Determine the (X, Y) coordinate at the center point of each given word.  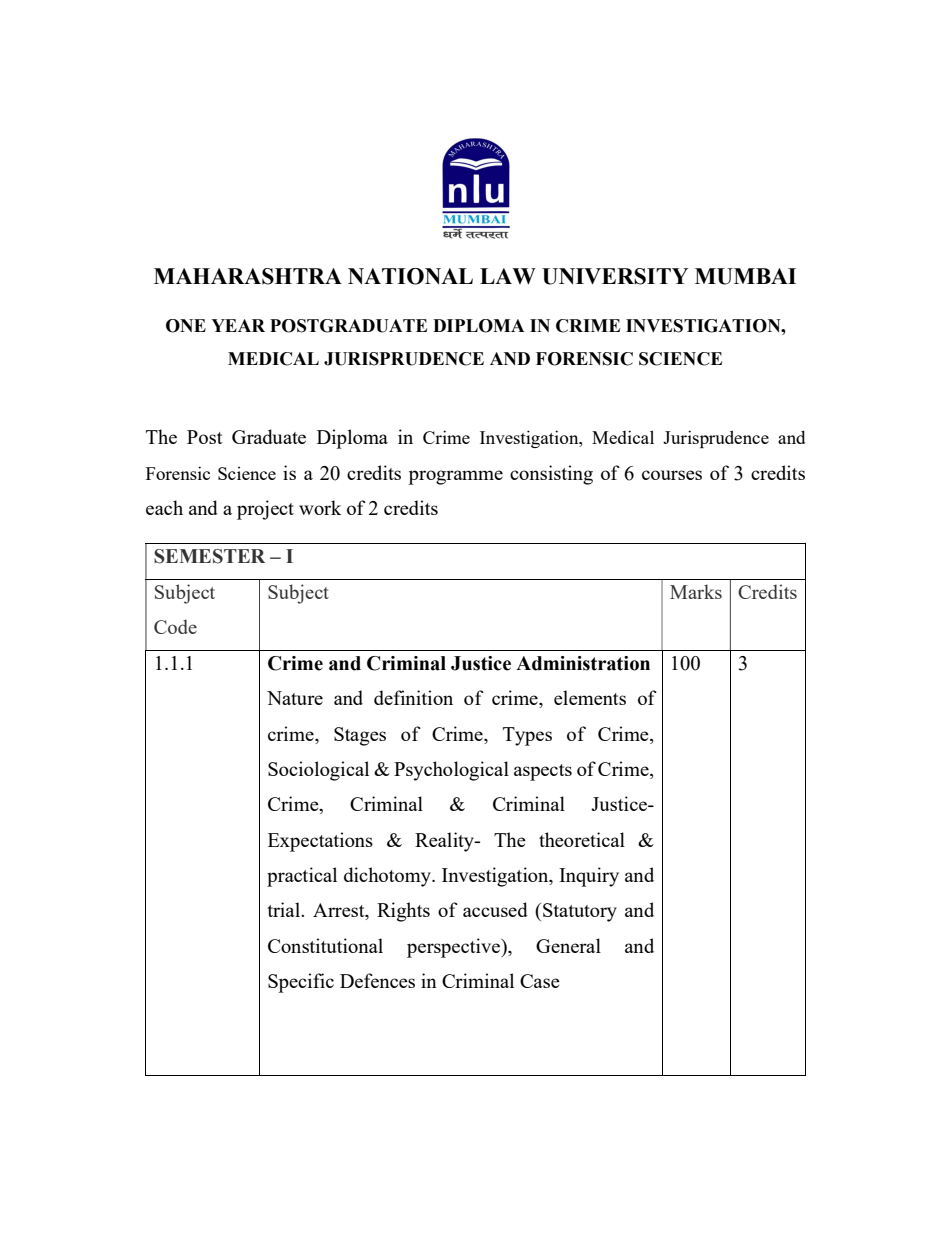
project (265, 510)
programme (455, 477)
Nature (295, 698)
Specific (301, 983)
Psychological (451, 771)
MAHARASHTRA (248, 276)
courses (672, 475)
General (568, 945)
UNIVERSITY (615, 276)
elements (590, 697)
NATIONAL (410, 276)
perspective (454, 948)
